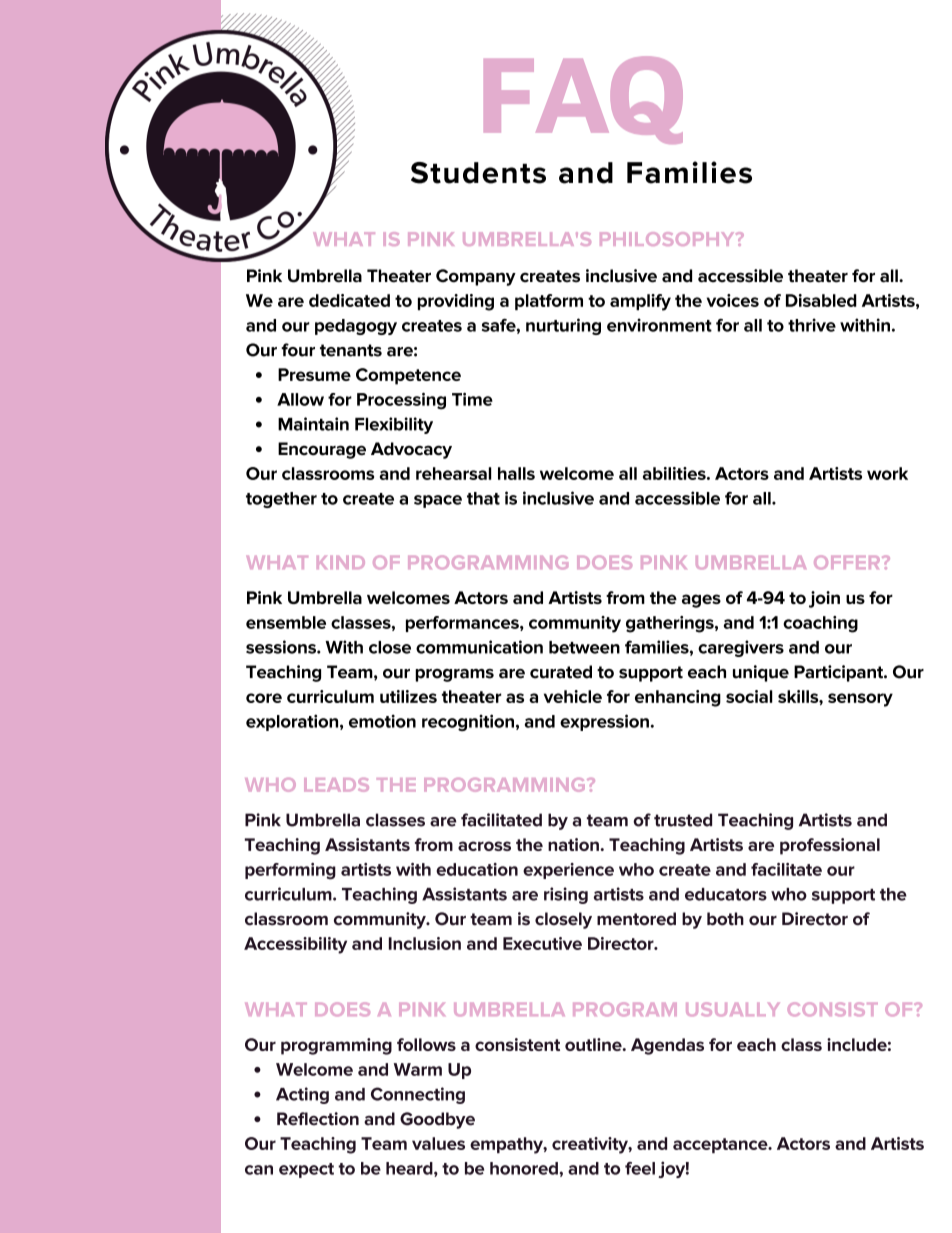 The height and width of the image is (1233, 952). Describe the element at coordinates (524, 1168) in the image. I see `honored` at that location.
